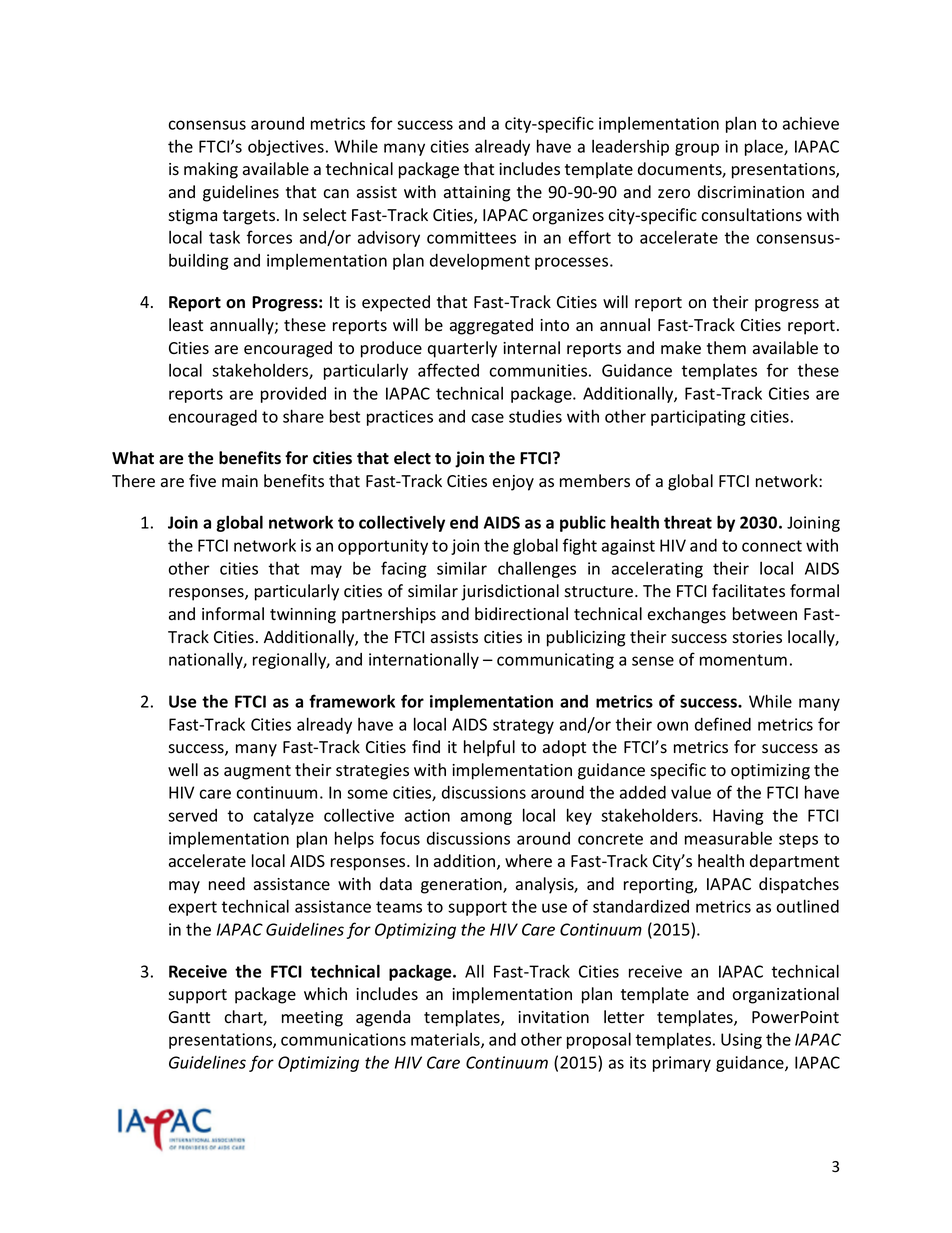 The height and width of the screenshot is (1233, 952). I want to click on attaining, so click(477, 194).
